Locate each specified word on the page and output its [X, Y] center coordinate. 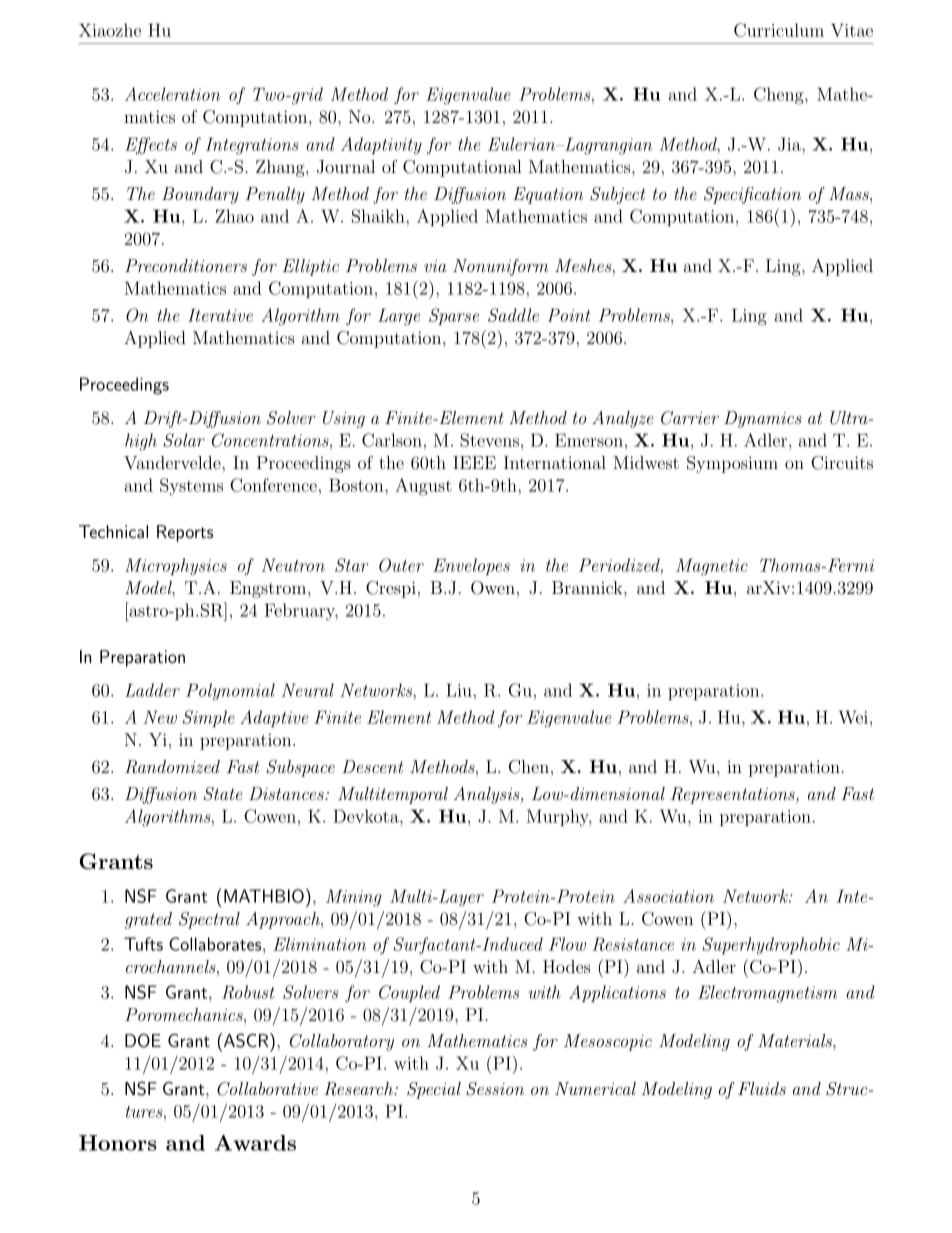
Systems [191, 487]
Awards [255, 1143]
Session [495, 1089]
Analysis [488, 795]
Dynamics [763, 419]
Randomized [172, 767]
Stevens [489, 440]
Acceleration [172, 94]
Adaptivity [381, 146]
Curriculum [779, 30]
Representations [734, 795]
